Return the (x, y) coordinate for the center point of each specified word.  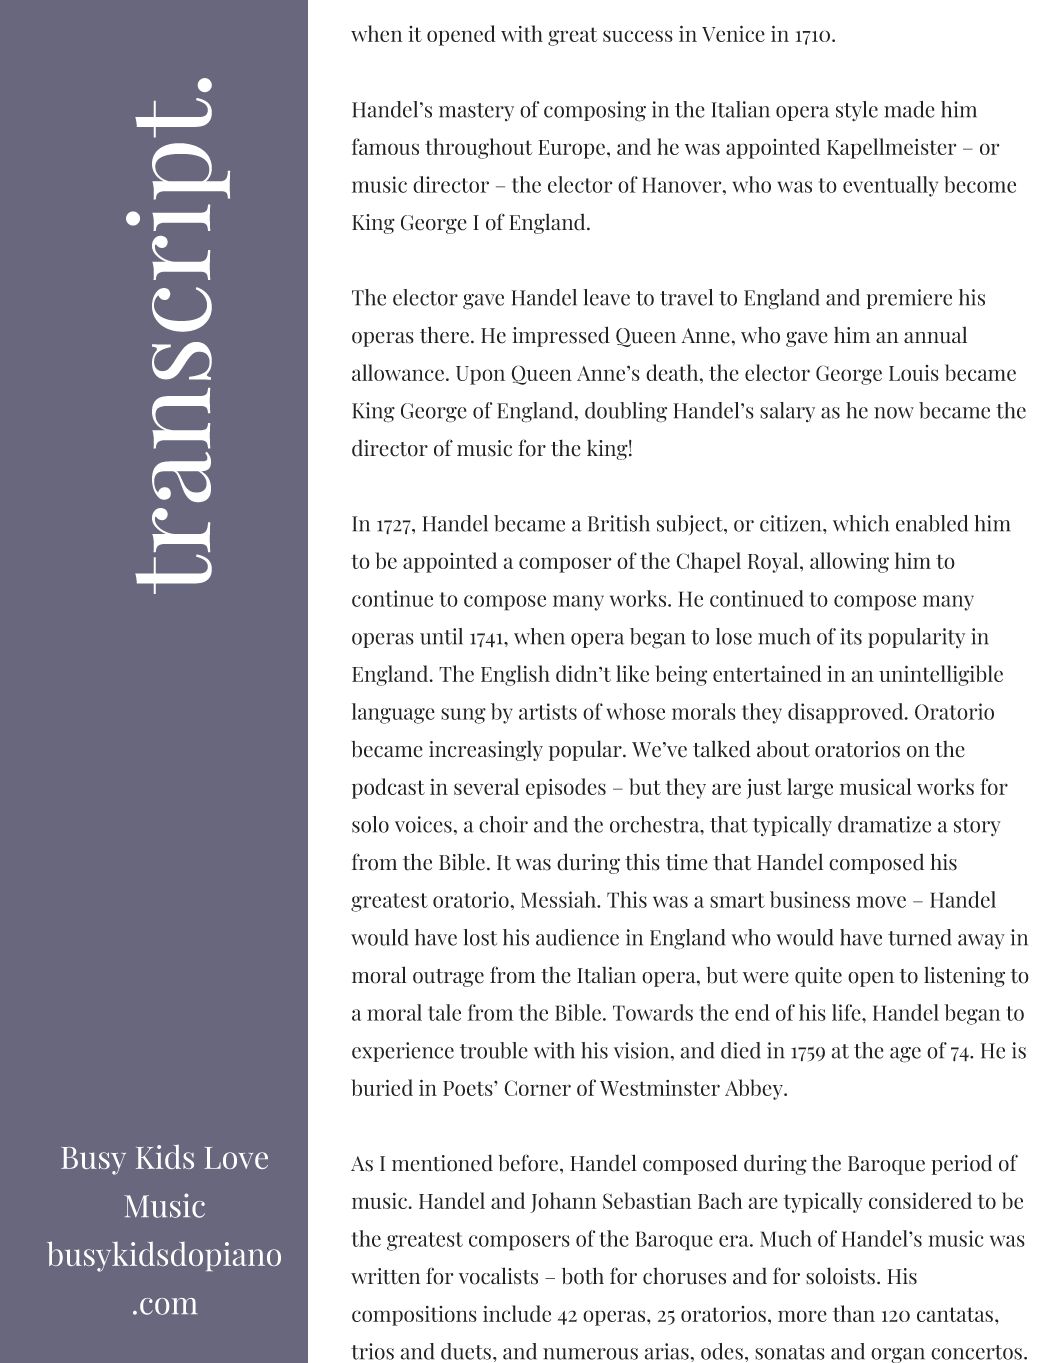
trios (372, 1351)
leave (606, 297)
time (687, 862)
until (441, 636)
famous (385, 146)
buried (382, 1087)
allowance (398, 372)
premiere (909, 299)
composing (595, 111)
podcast (388, 788)
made (909, 109)
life (847, 1012)
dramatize (884, 824)
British (619, 523)
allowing (849, 562)
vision (643, 1050)
